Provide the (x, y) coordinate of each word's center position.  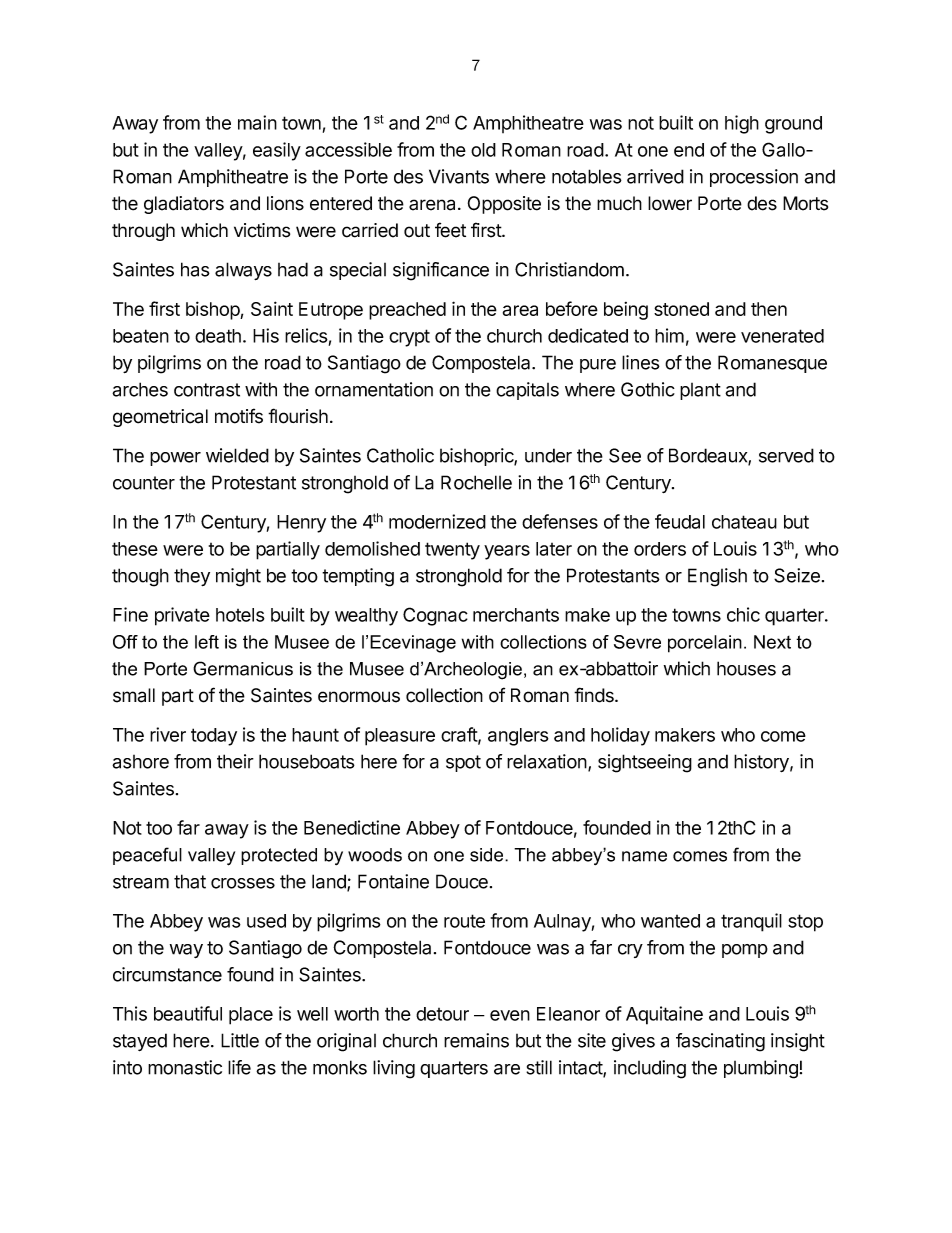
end (689, 150)
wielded (237, 455)
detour (442, 1014)
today (214, 737)
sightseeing (645, 763)
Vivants (459, 176)
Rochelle (476, 482)
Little (240, 1040)
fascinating (720, 1042)
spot (463, 763)
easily (277, 151)
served (786, 455)
